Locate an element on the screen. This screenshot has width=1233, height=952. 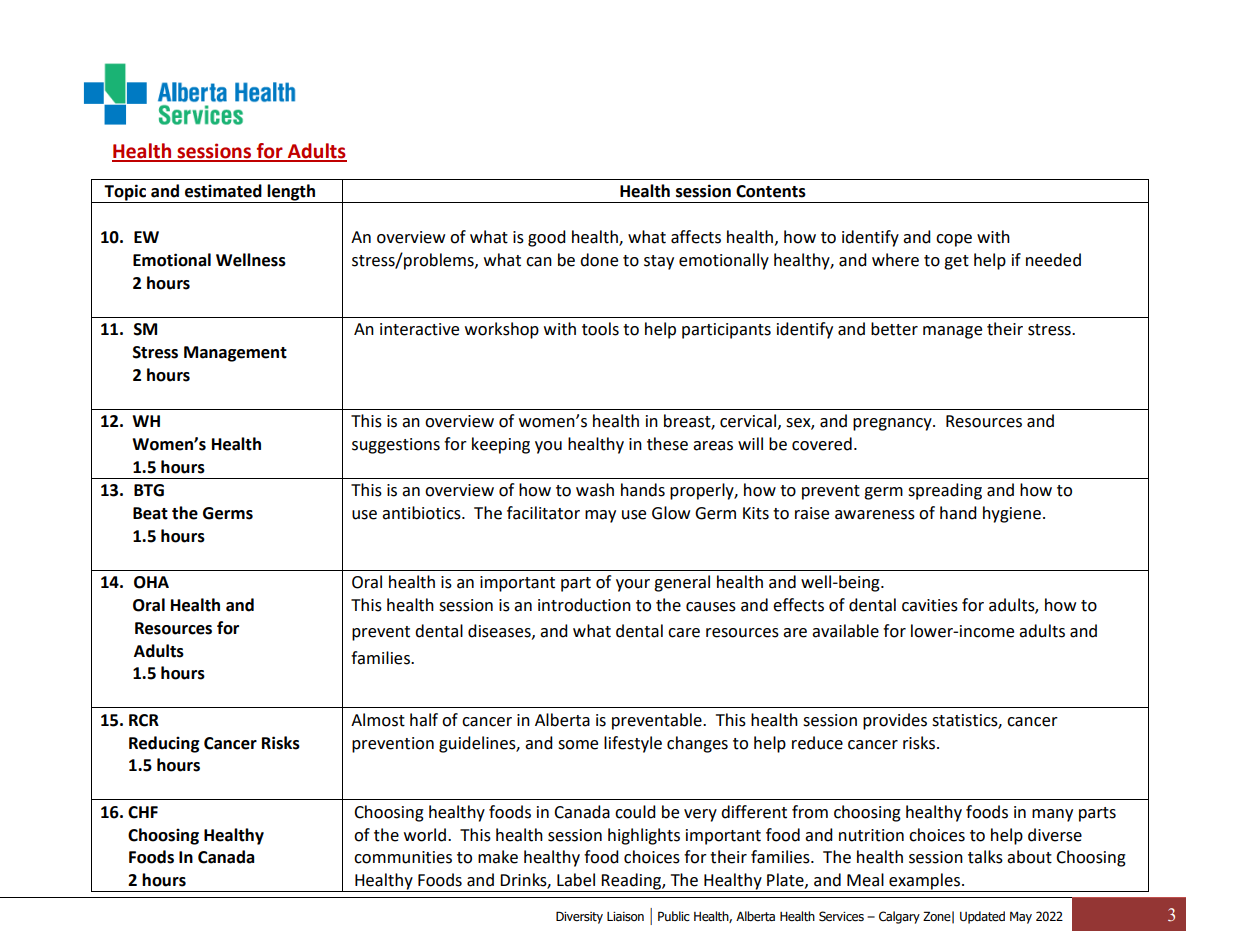
awareness is located at coordinates (875, 515).
